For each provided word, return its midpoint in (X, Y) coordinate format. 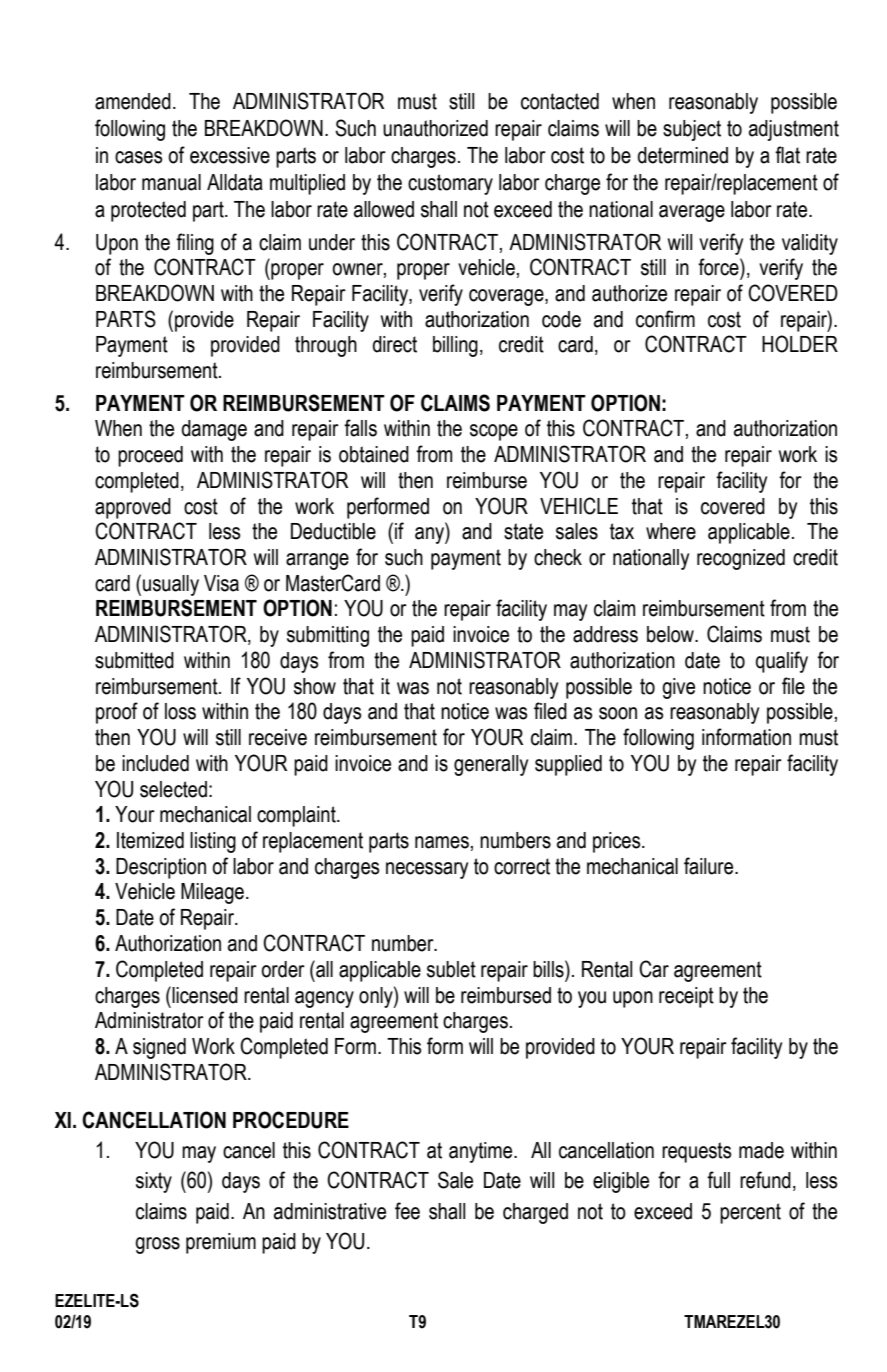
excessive (230, 155)
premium (221, 1243)
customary (450, 184)
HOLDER (800, 344)
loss (180, 711)
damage (214, 430)
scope (494, 432)
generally (491, 765)
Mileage (212, 893)
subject (692, 130)
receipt (686, 997)
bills (549, 969)
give (678, 688)
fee (407, 1211)
